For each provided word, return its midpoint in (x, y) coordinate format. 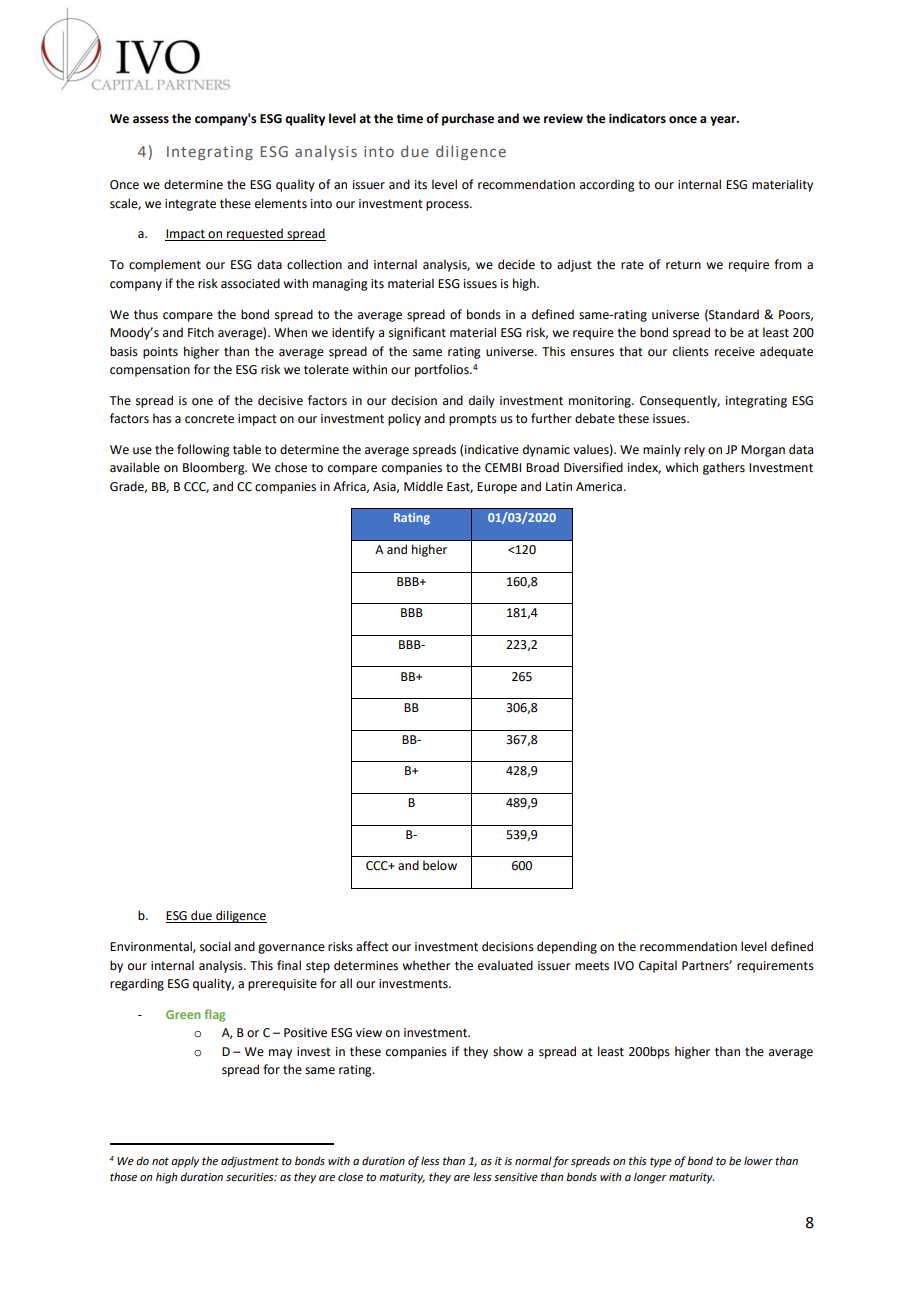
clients (691, 351)
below (440, 865)
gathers (724, 468)
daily (482, 401)
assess (151, 120)
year (724, 121)
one (202, 402)
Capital (658, 966)
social (215, 946)
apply (185, 1162)
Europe (497, 488)
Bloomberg (215, 468)
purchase (468, 119)
